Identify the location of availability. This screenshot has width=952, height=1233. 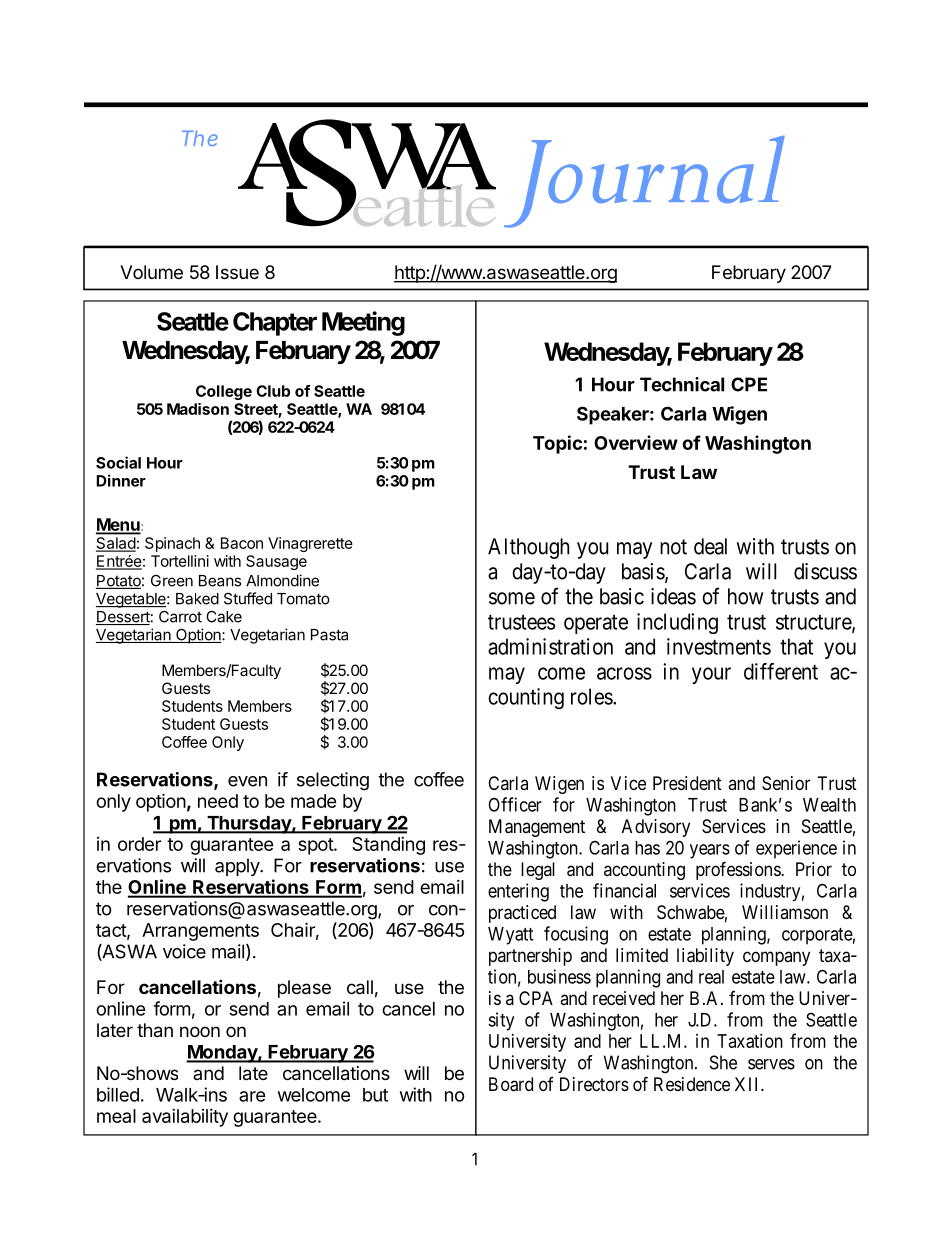
(185, 1118).
